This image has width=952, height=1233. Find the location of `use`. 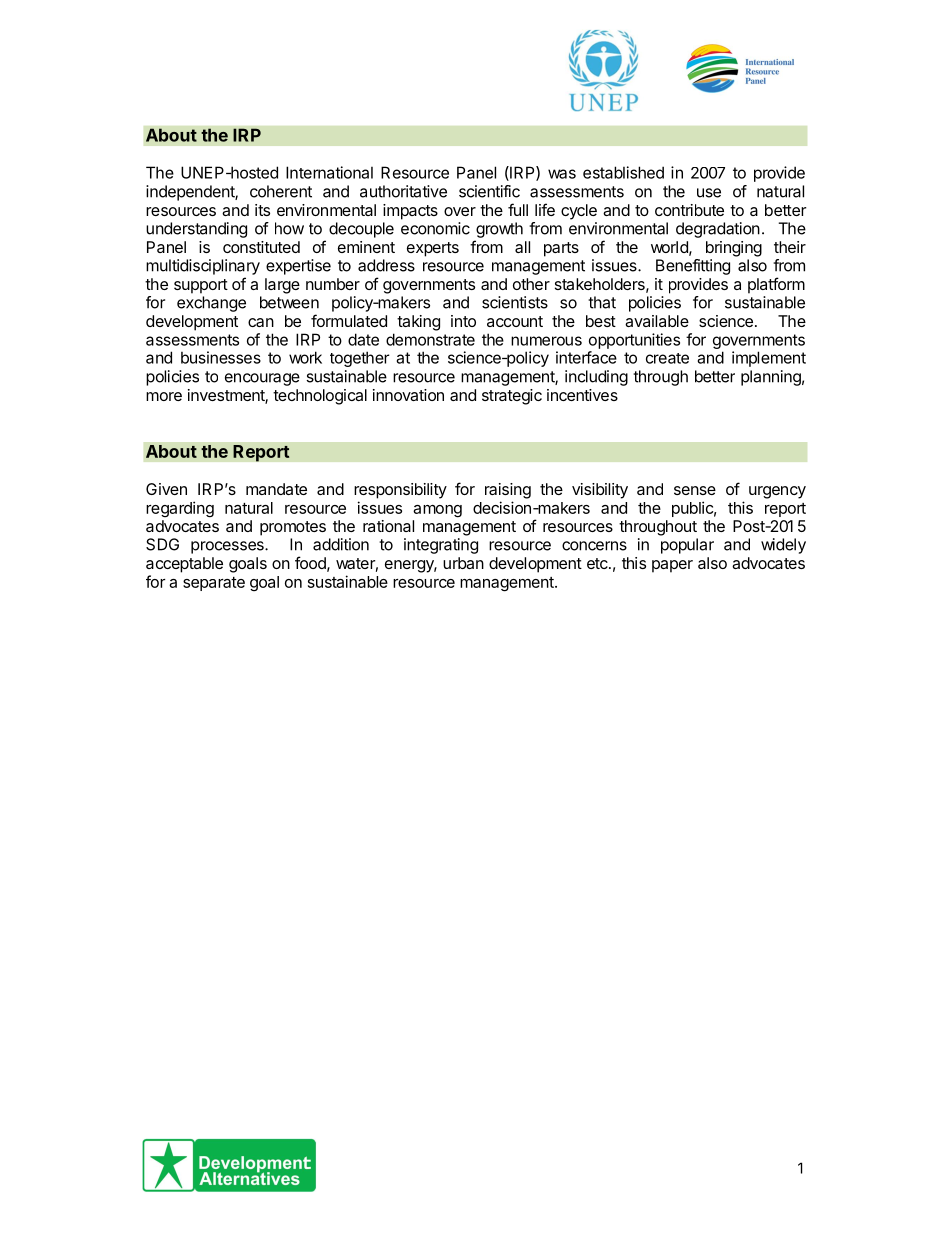

use is located at coordinates (709, 193).
